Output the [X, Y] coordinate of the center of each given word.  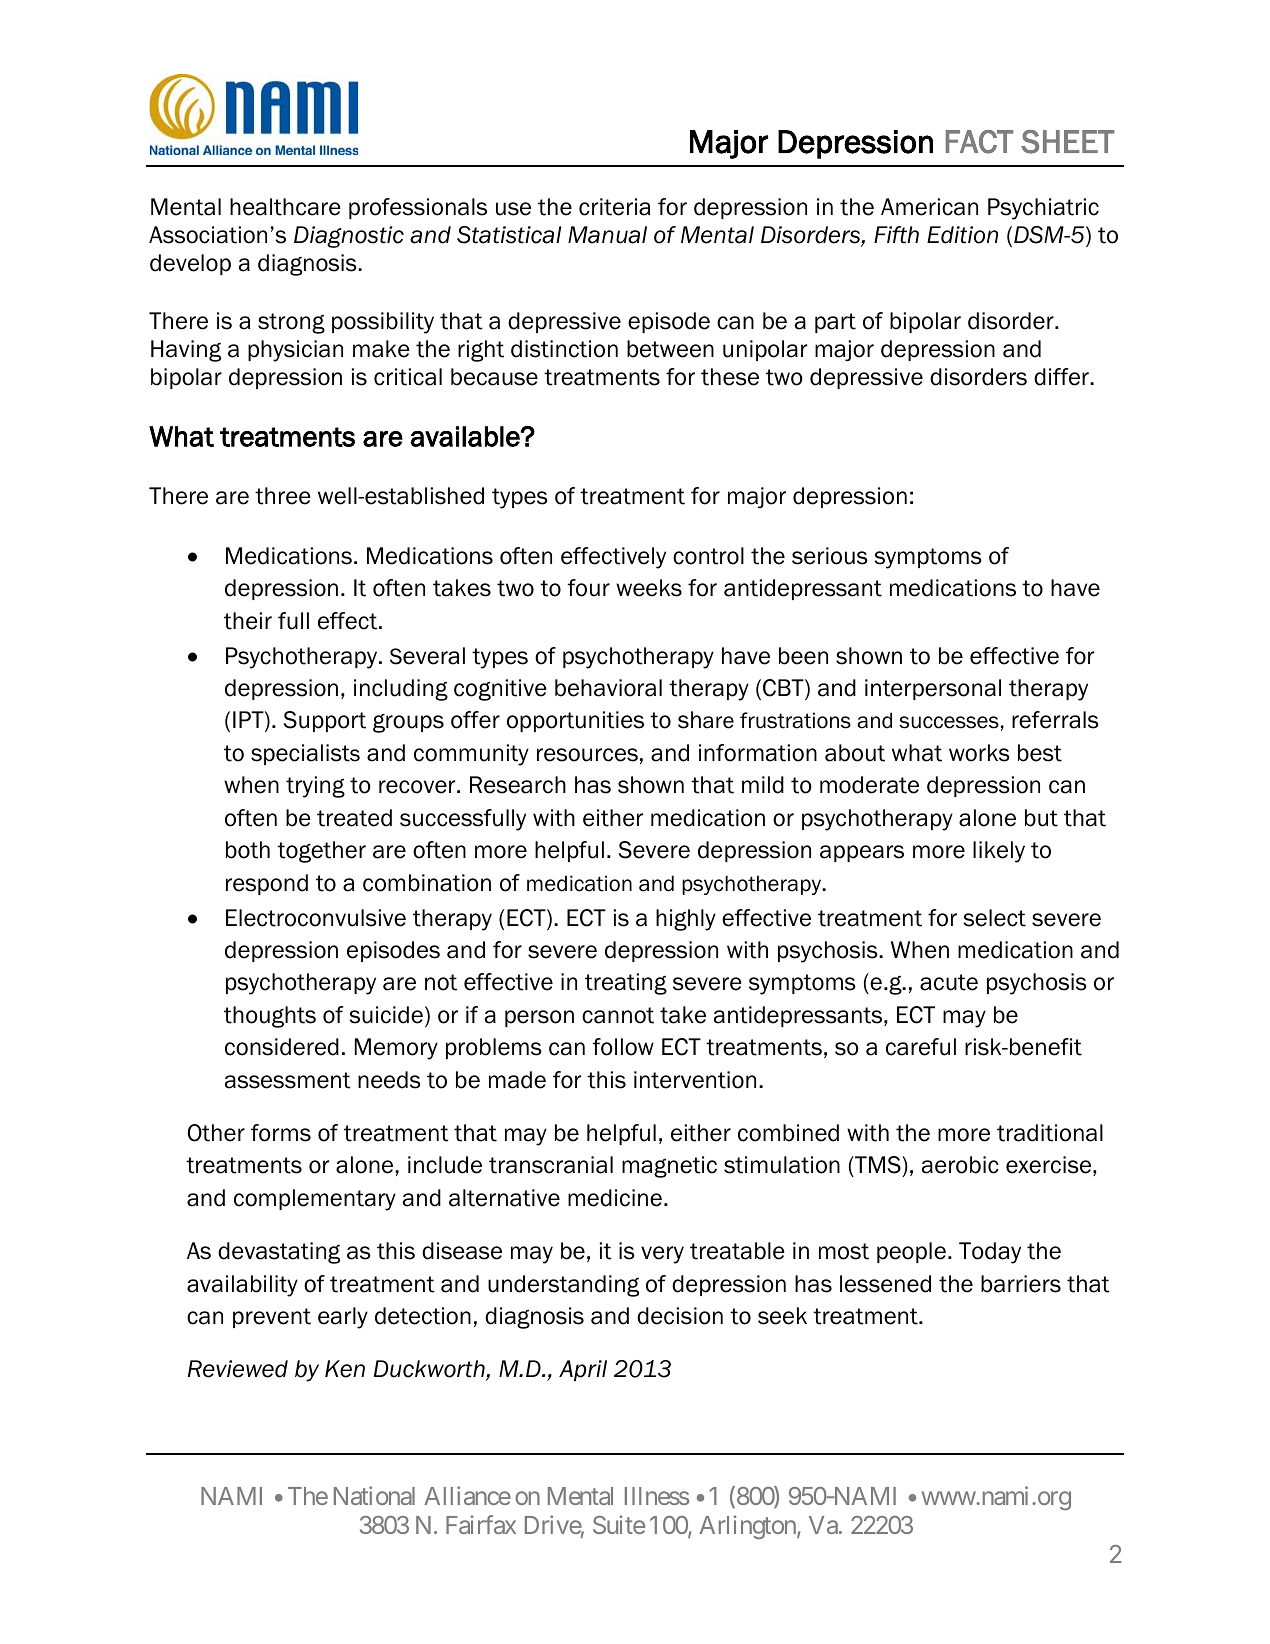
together [321, 852]
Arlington [748, 1527]
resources [587, 755]
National [374, 1495]
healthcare [285, 207]
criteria [614, 207]
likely [999, 852]
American [929, 207]
